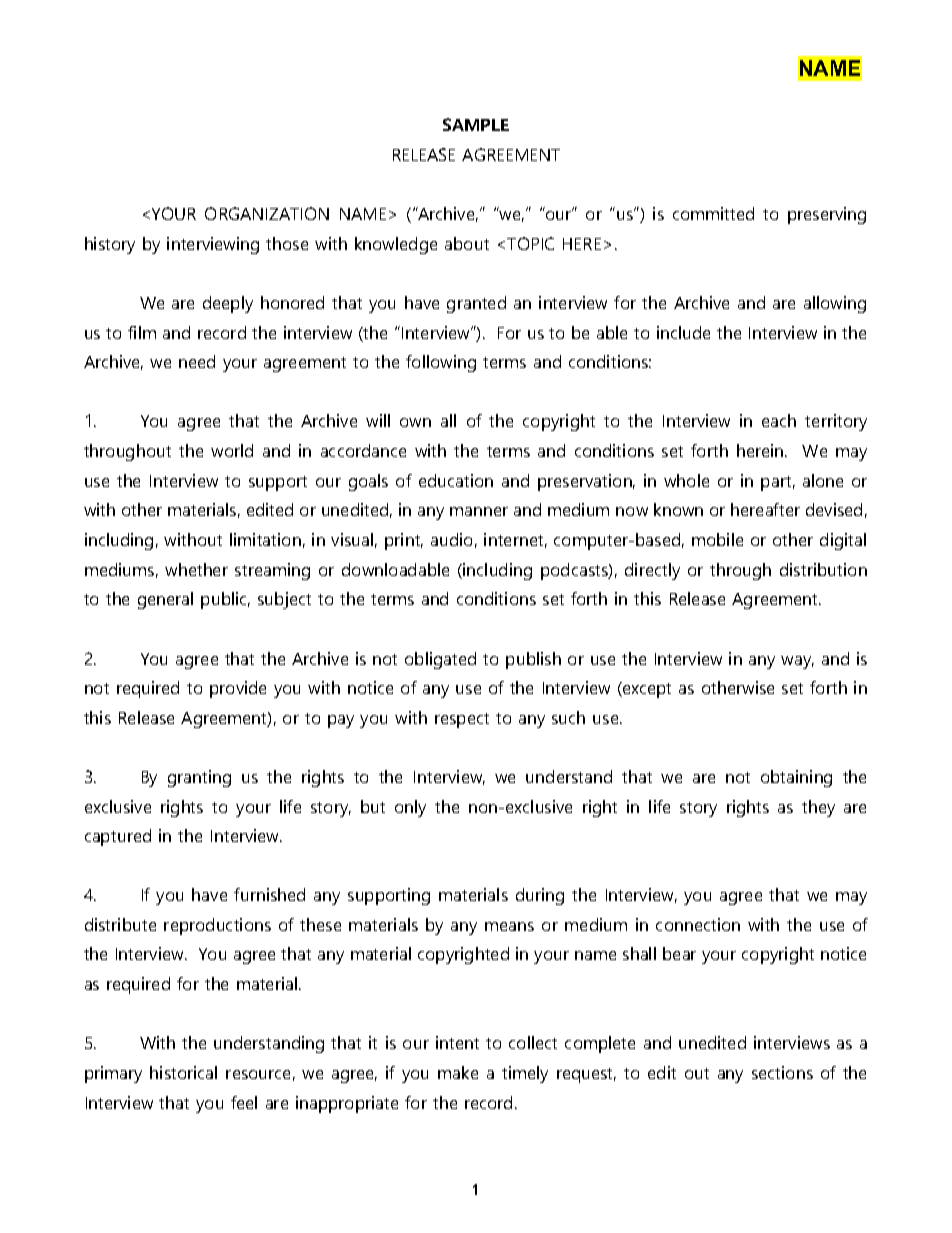 The image size is (952, 1233). Describe the element at coordinates (118, 837) in the image. I see `captured` at that location.
